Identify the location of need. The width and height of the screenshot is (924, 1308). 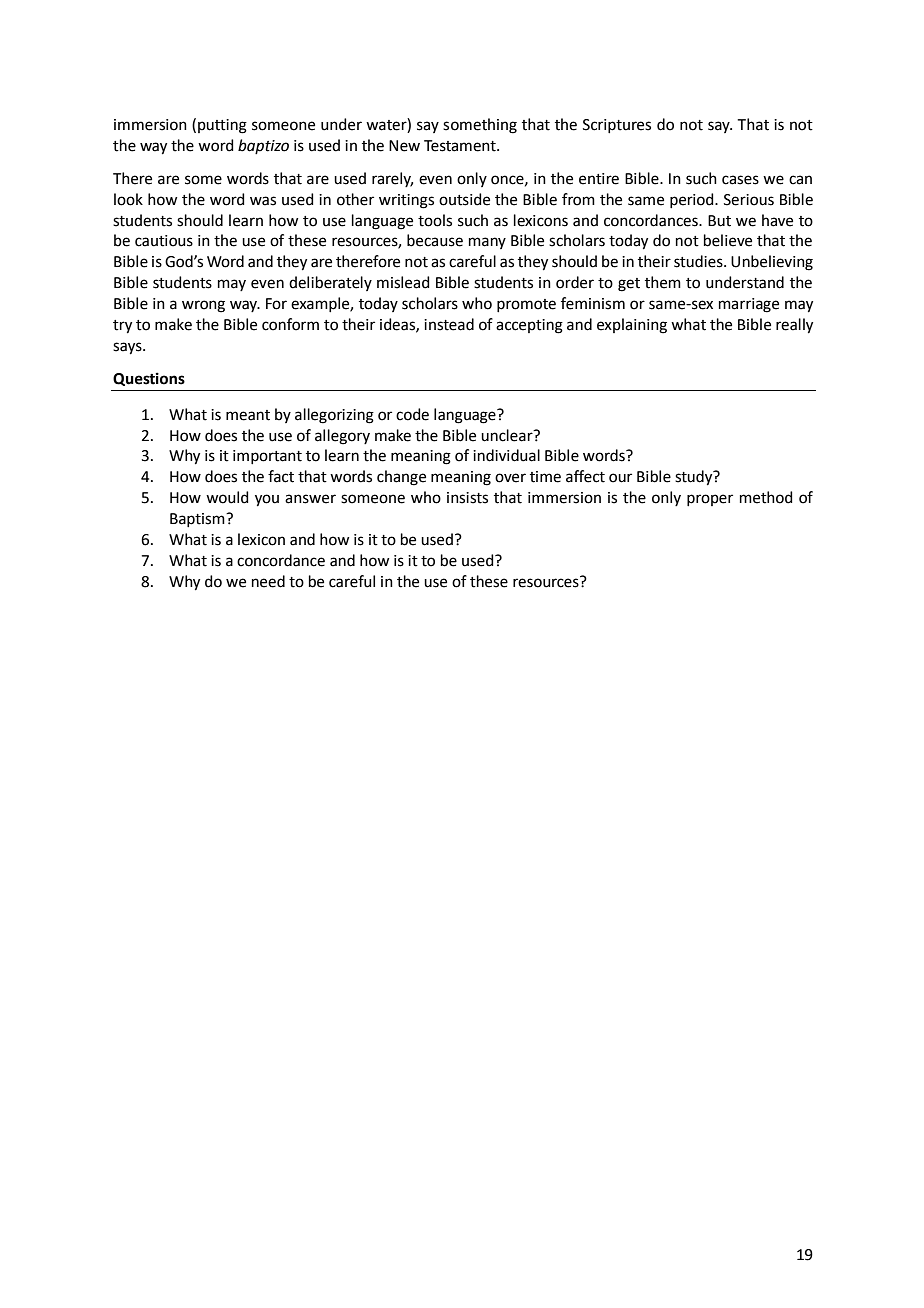
(268, 581).
